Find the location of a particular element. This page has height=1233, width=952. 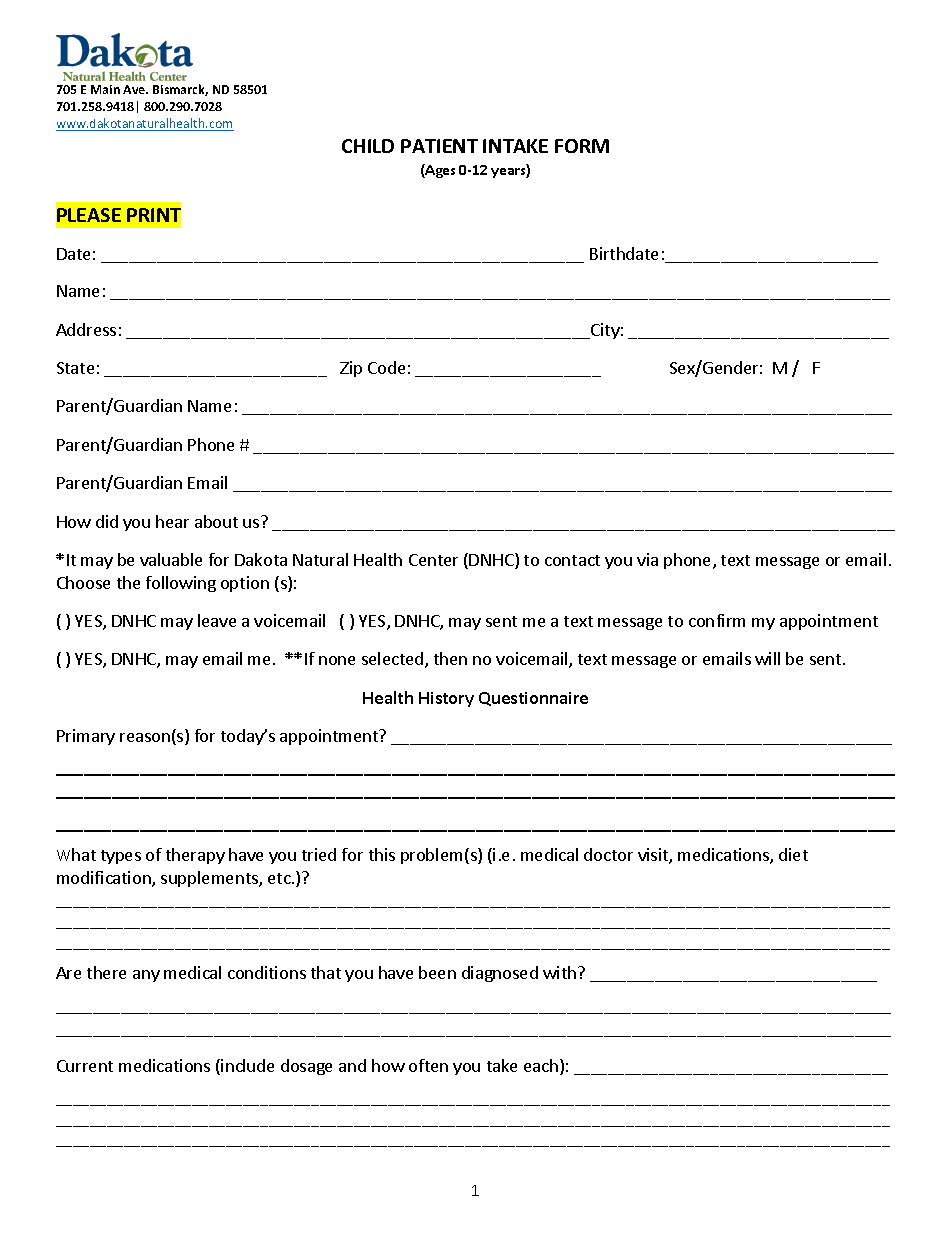

Bismarck is located at coordinates (180, 90).
